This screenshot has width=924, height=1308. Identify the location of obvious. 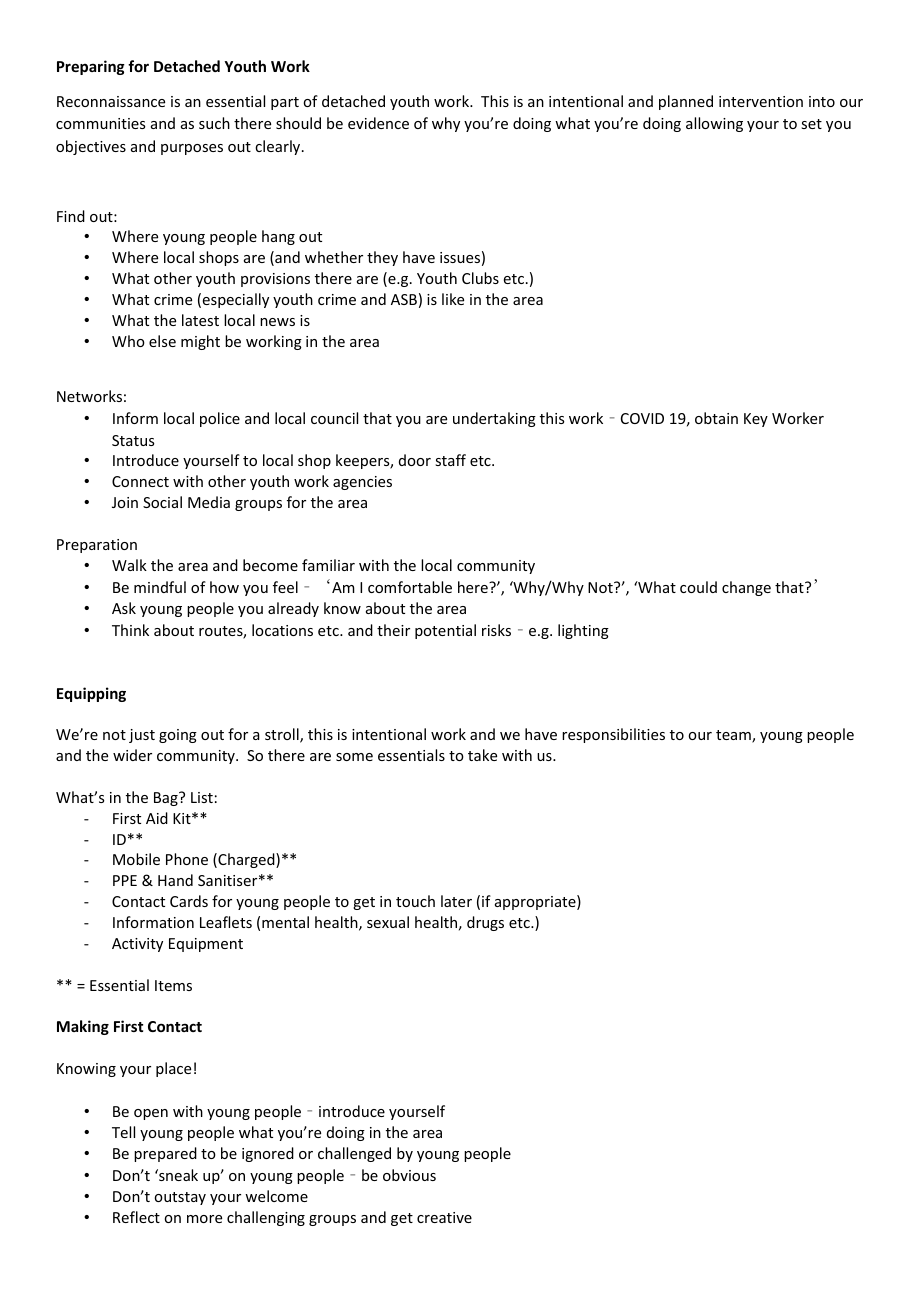
(409, 1175).
